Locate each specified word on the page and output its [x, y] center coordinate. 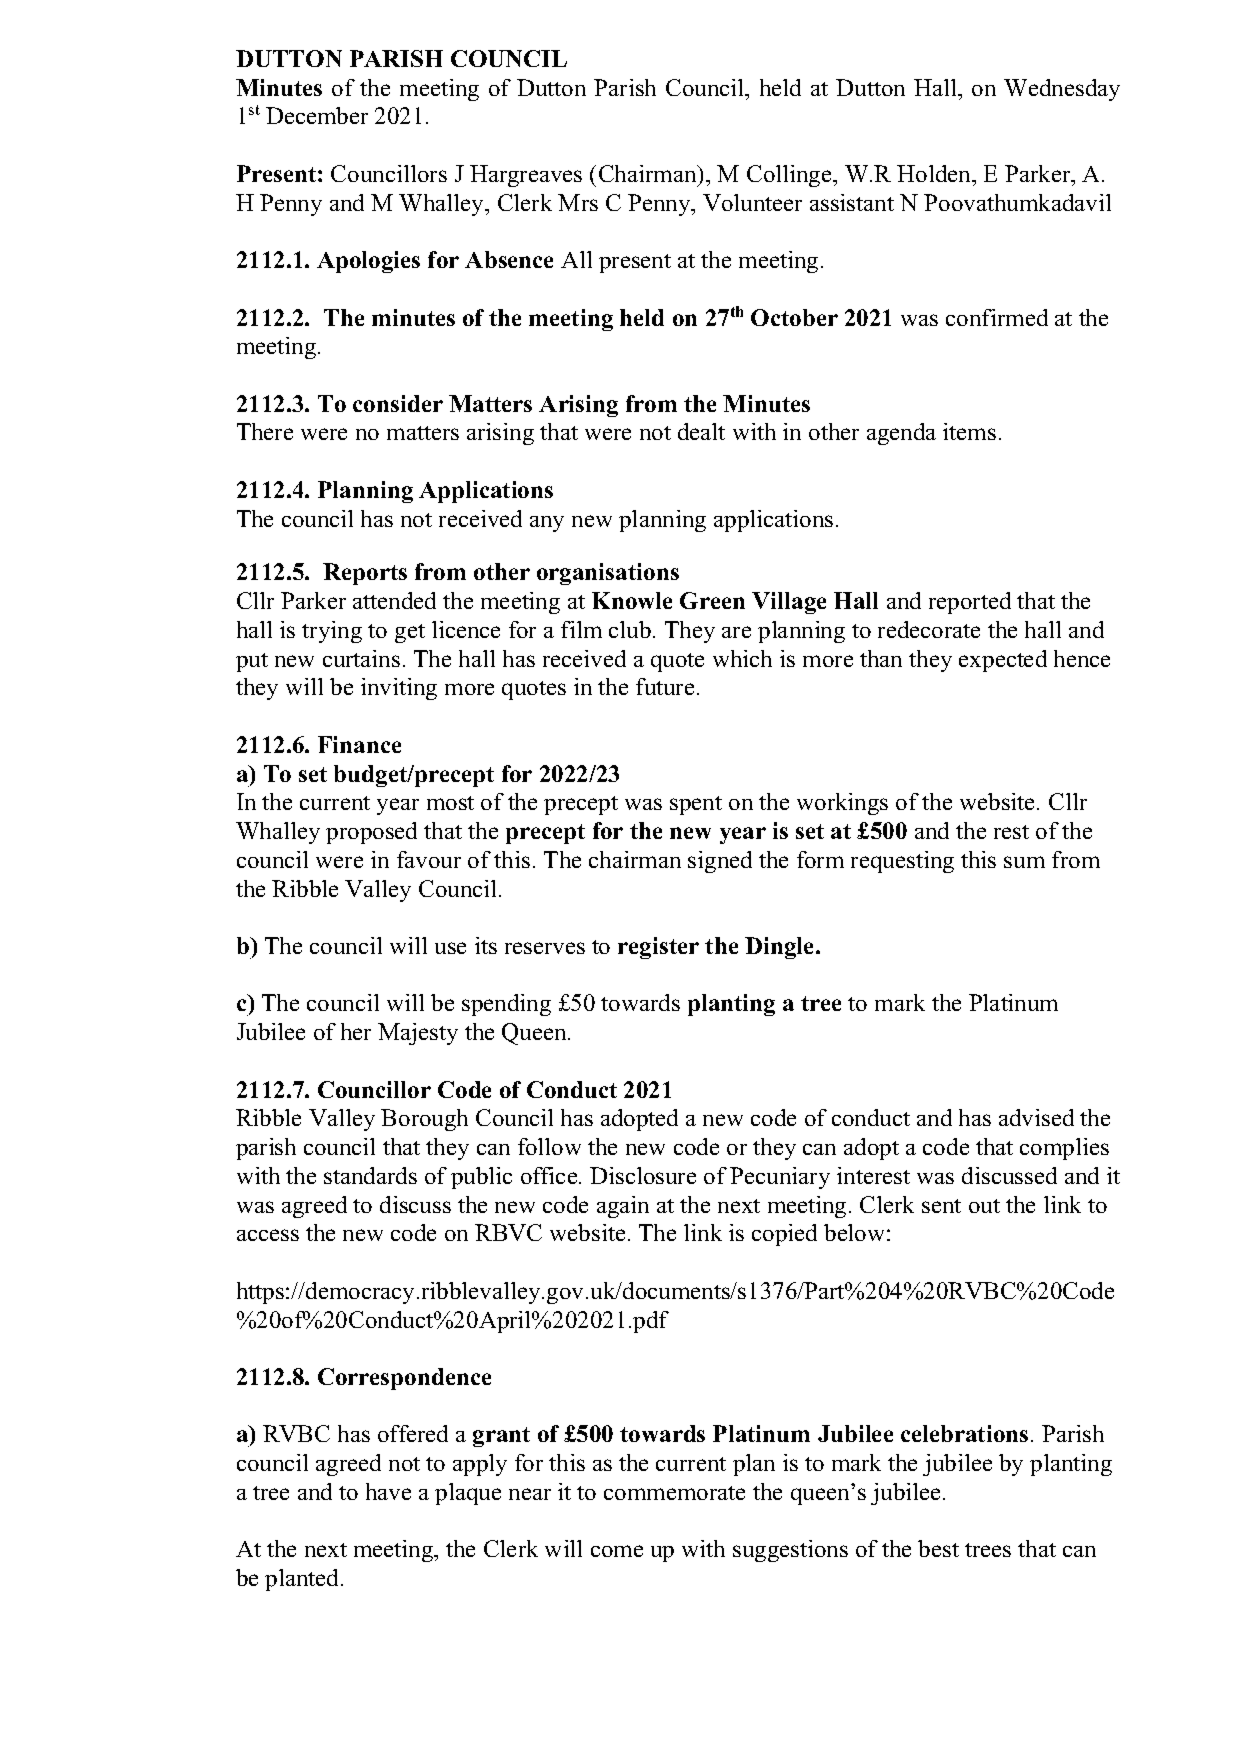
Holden [935, 173]
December [317, 115]
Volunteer [752, 202]
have [388, 1491]
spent [696, 805]
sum [1024, 862]
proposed [371, 833]
